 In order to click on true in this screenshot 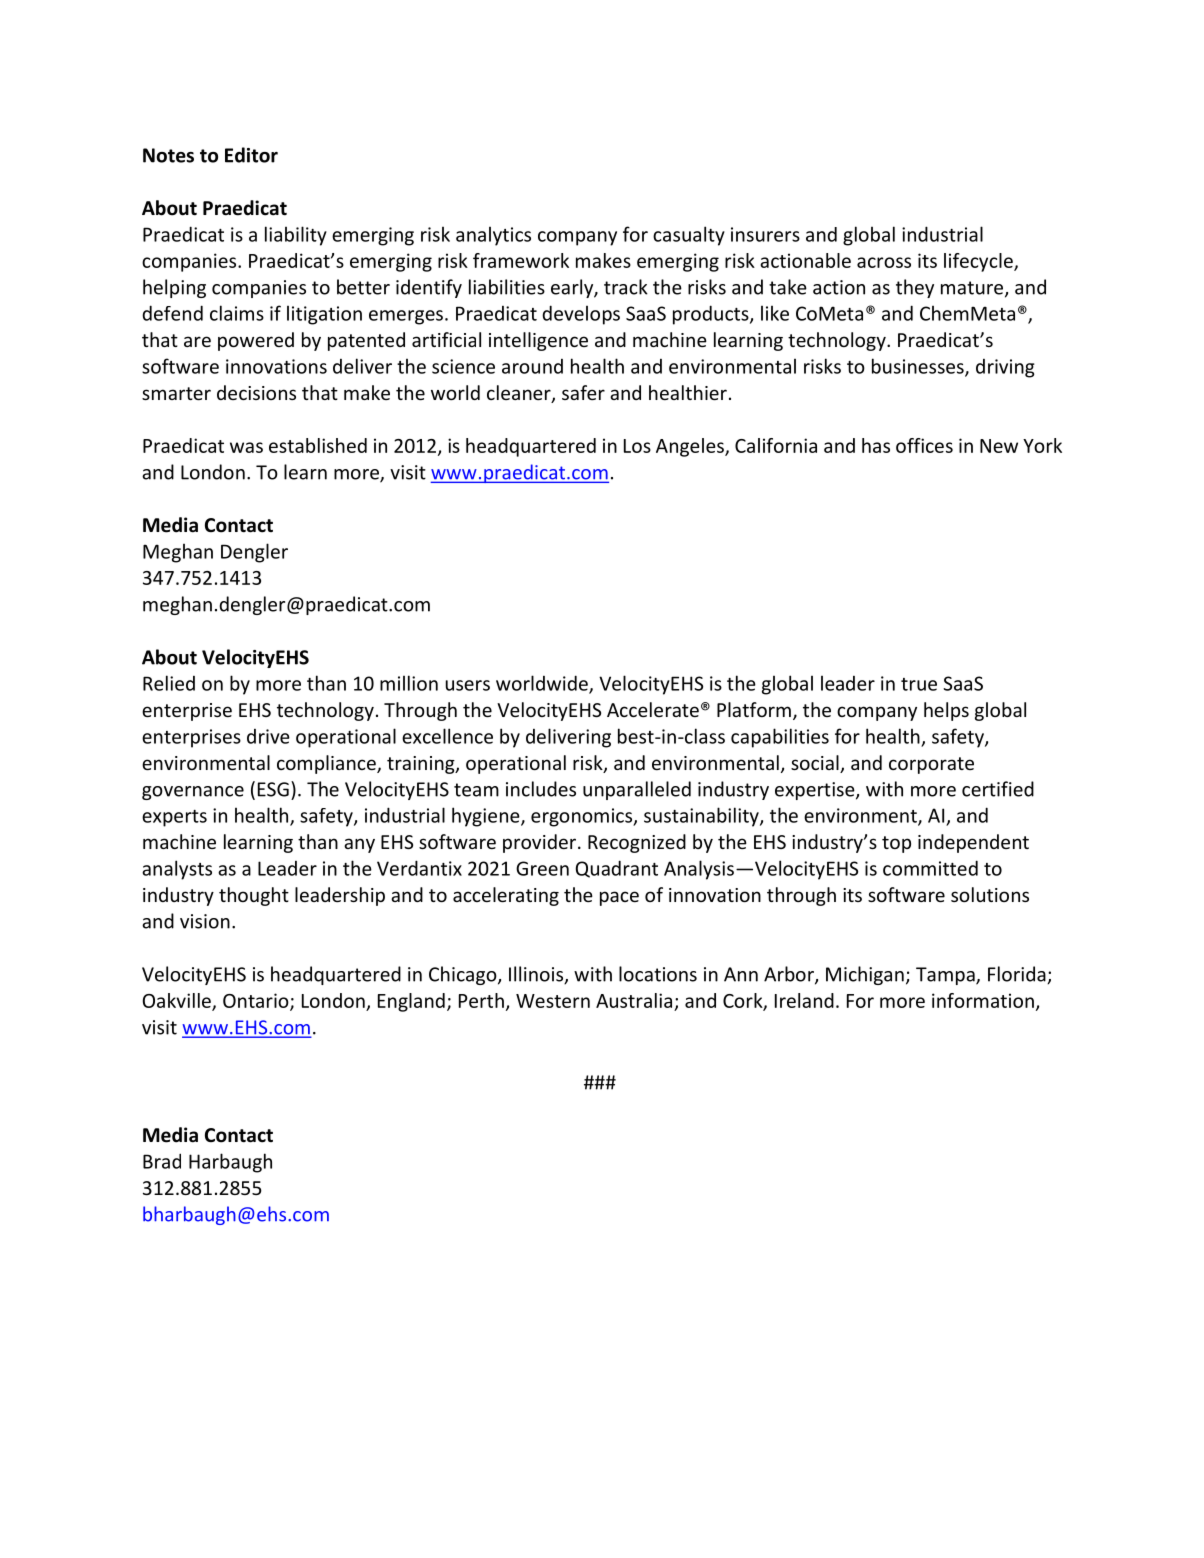, I will do `click(919, 684)`.
